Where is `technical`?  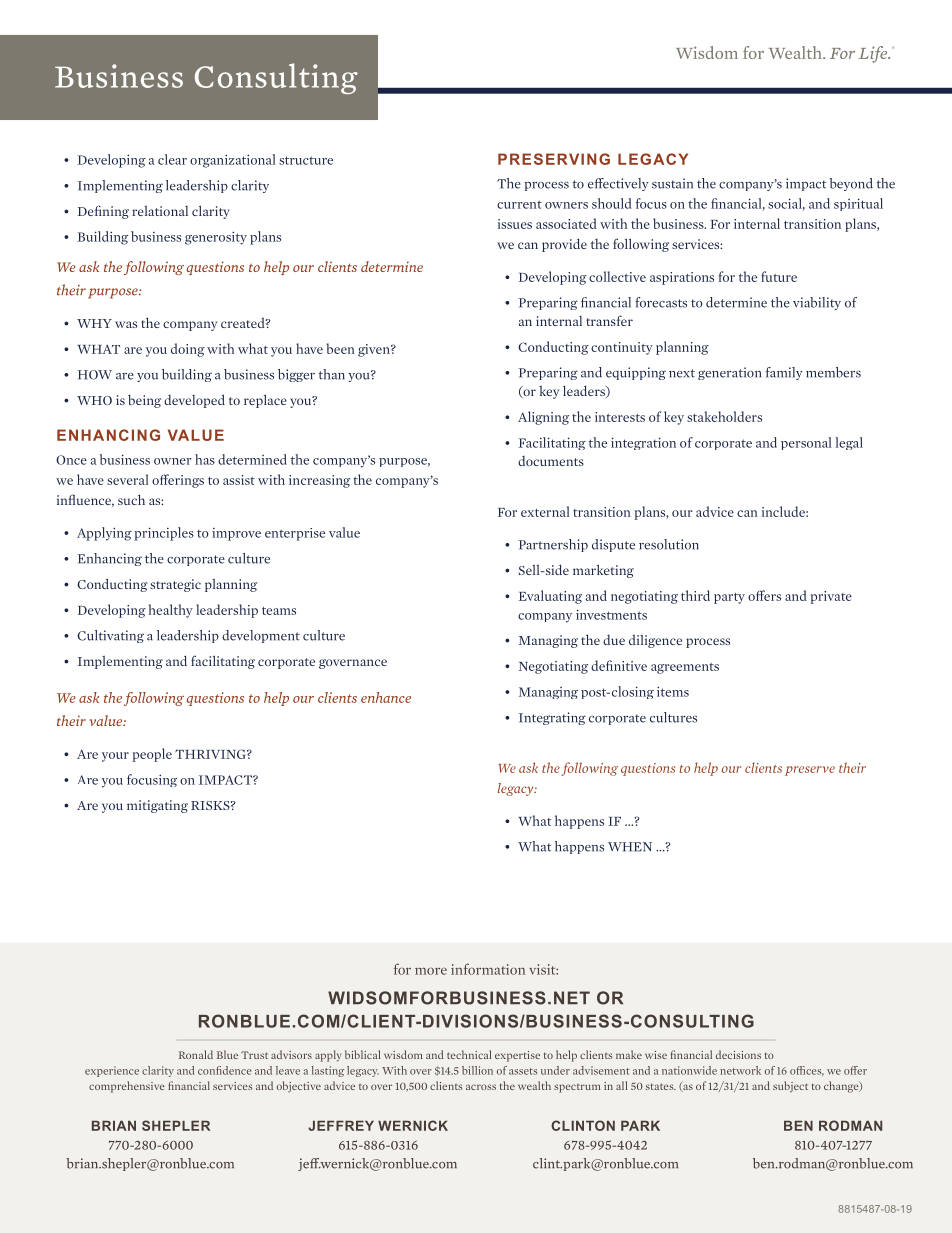 technical is located at coordinates (469, 1054).
